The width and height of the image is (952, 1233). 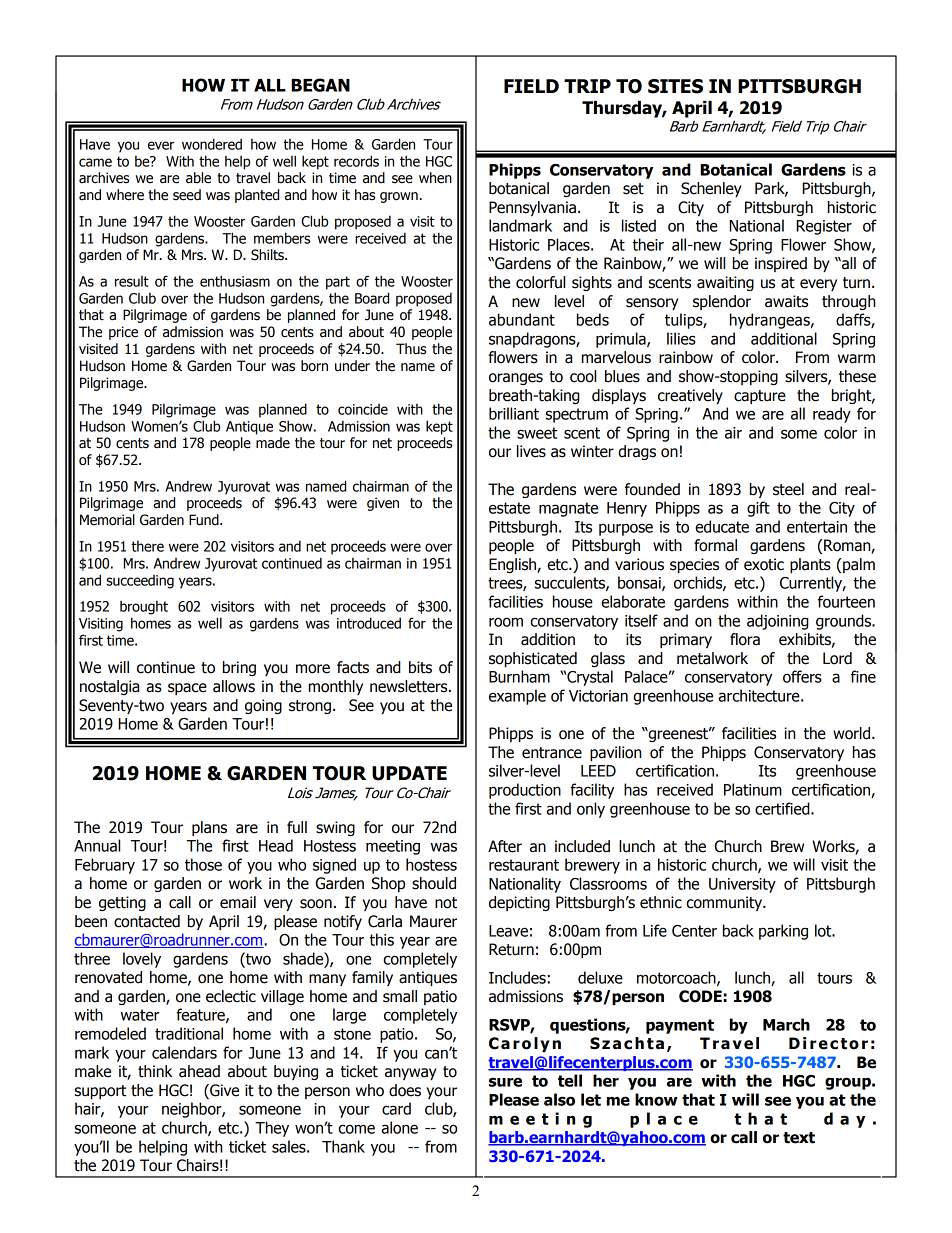 I want to click on when, so click(x=435, y=178).
